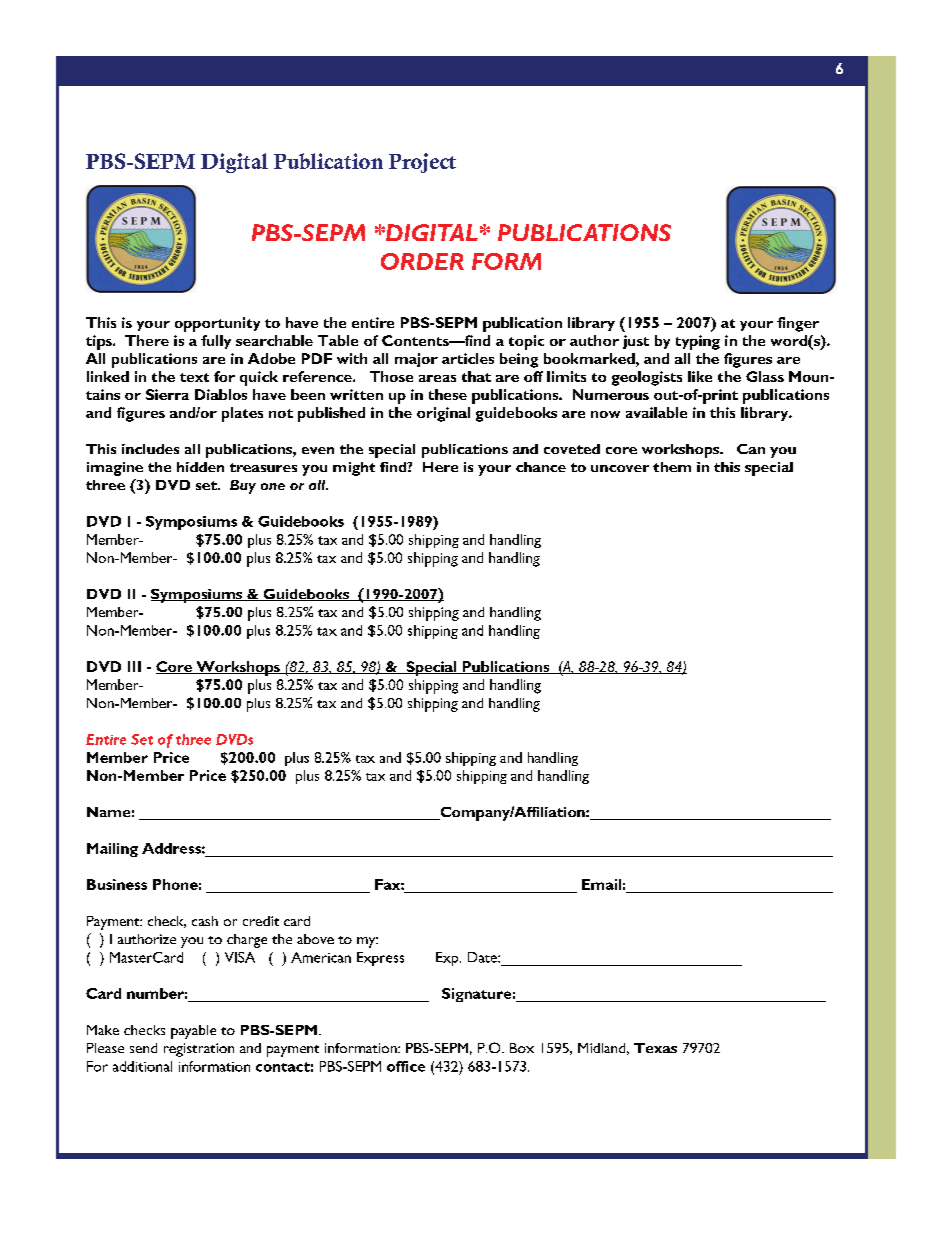 The width and height of the screenshot is (952, 1233). What do you see at coordinates (672, 467) in the screenshot?
I see `them` at bounding box center [672, 467].
